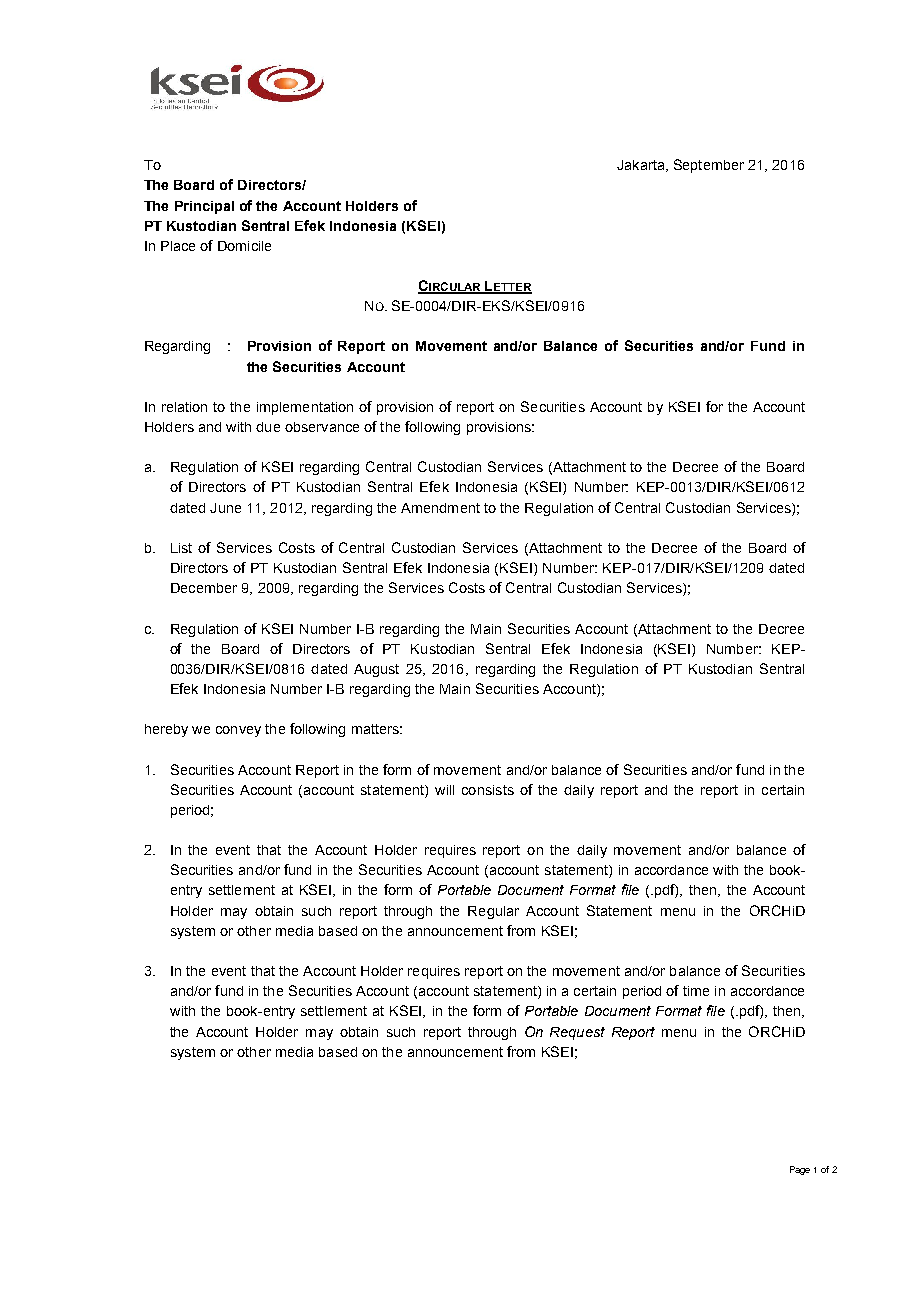  What do you see at coordinates (225, 508) in the document?
I see `June` at bounding box center [225, 508].
